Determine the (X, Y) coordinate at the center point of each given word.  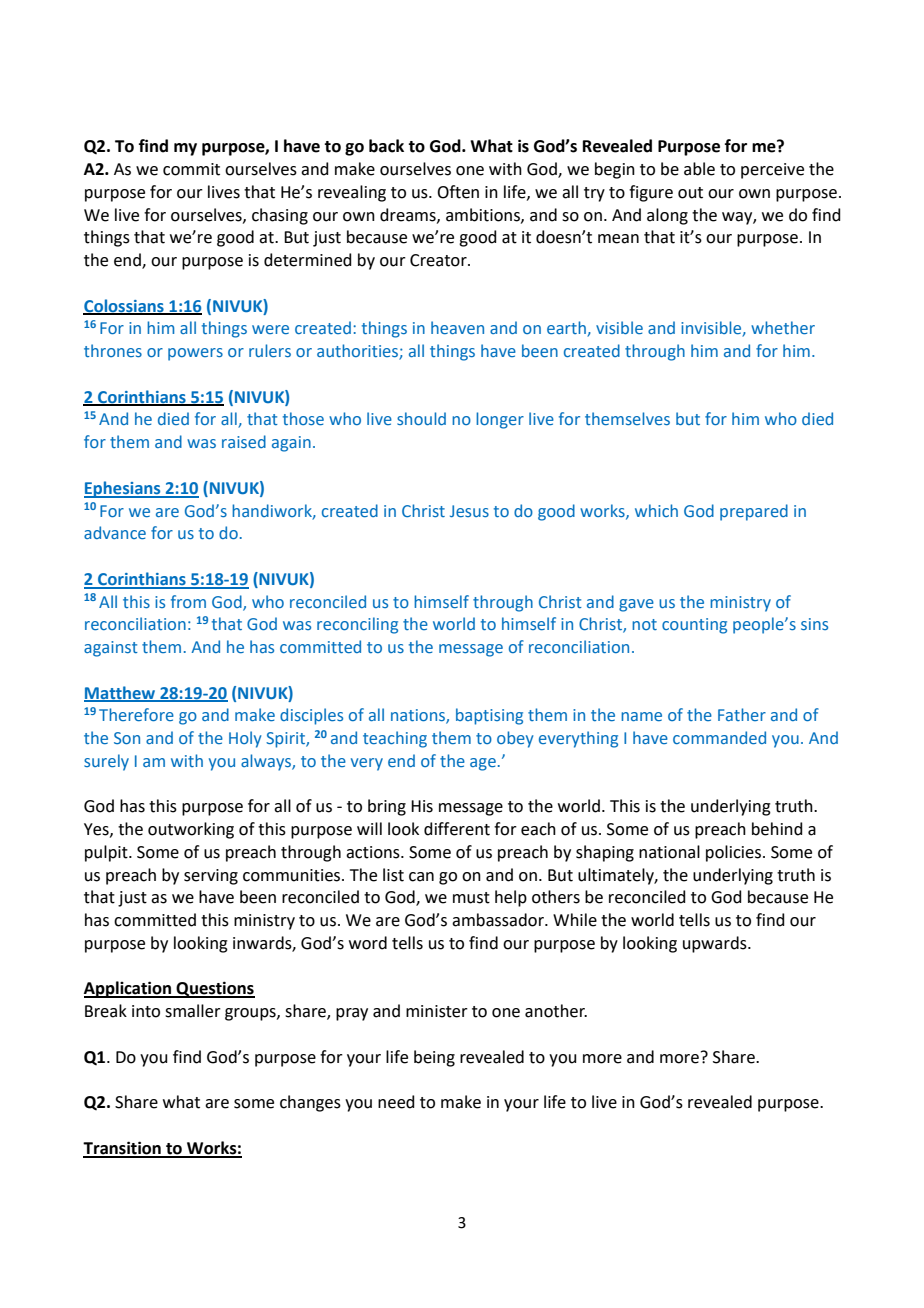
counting (694, 626)
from (188, 601)
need (396, 1102)
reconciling (357, 625)
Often (458, 192)
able (699, 169)
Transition (123, 1149)
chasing (280, 216)
